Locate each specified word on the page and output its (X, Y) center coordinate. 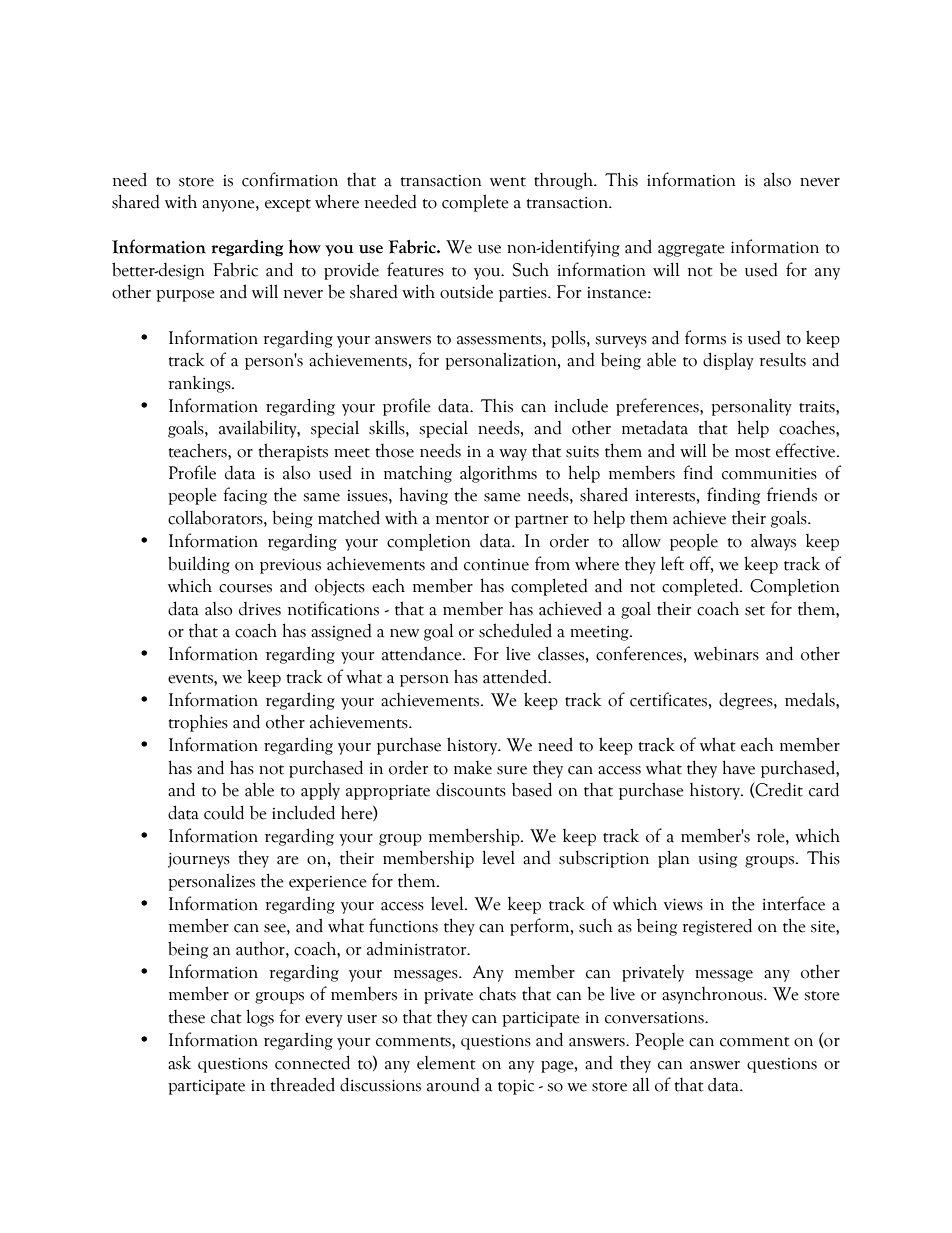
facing (245, 496)
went (508, 182)
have (739, 767)
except (288, 205)
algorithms (498, 474)
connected (312, 1062)
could (224, 812)
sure (512, 770)
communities (769, 473)
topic (516, 1087)
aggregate (691, 250)
